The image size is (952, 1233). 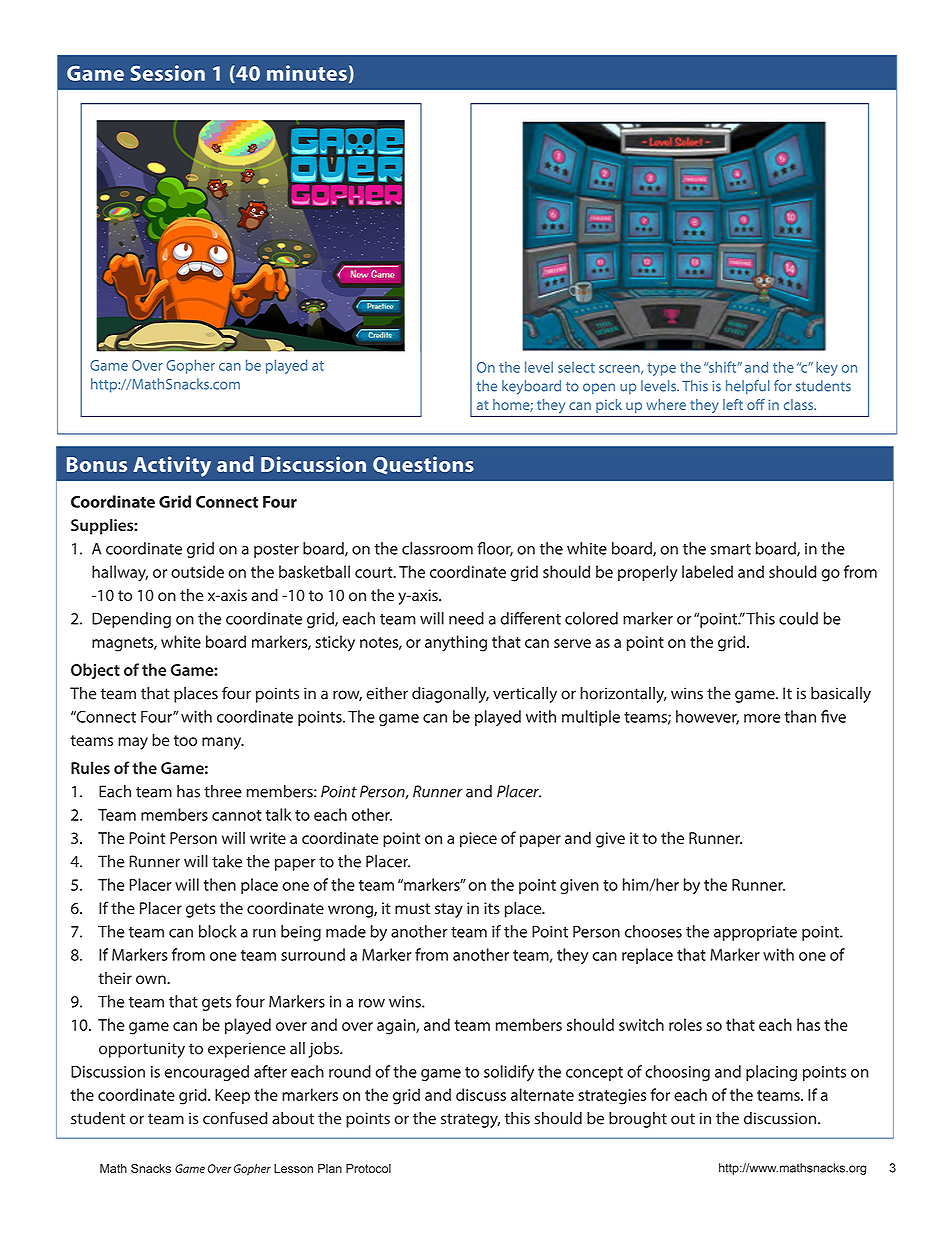 What do you see at coordinates (307, 73) in the document?
I see `minutes` at bounding box center [307, 73].
